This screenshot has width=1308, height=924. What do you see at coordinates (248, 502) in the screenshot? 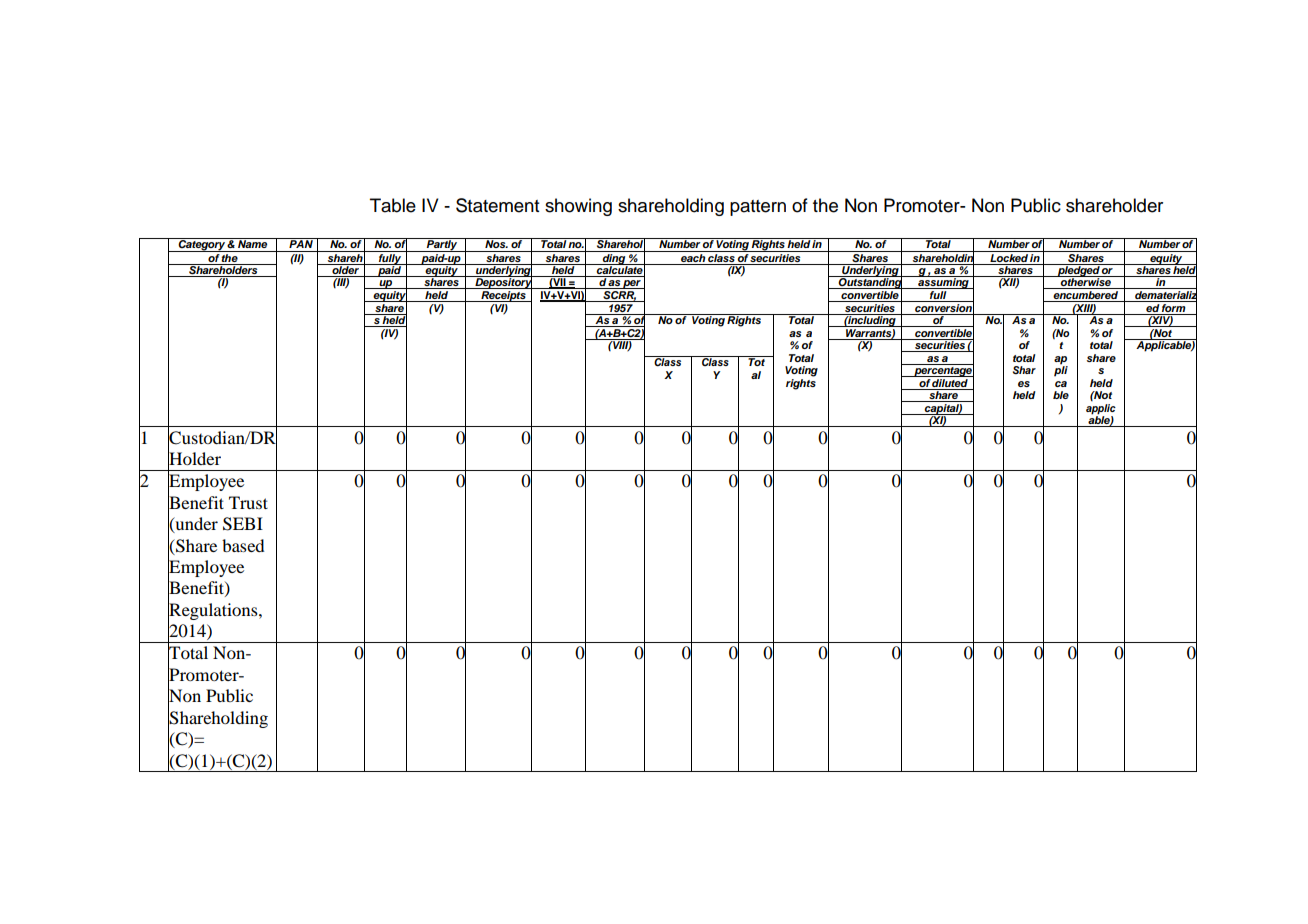
I see `Trust` at bounding box center [248, 502].
